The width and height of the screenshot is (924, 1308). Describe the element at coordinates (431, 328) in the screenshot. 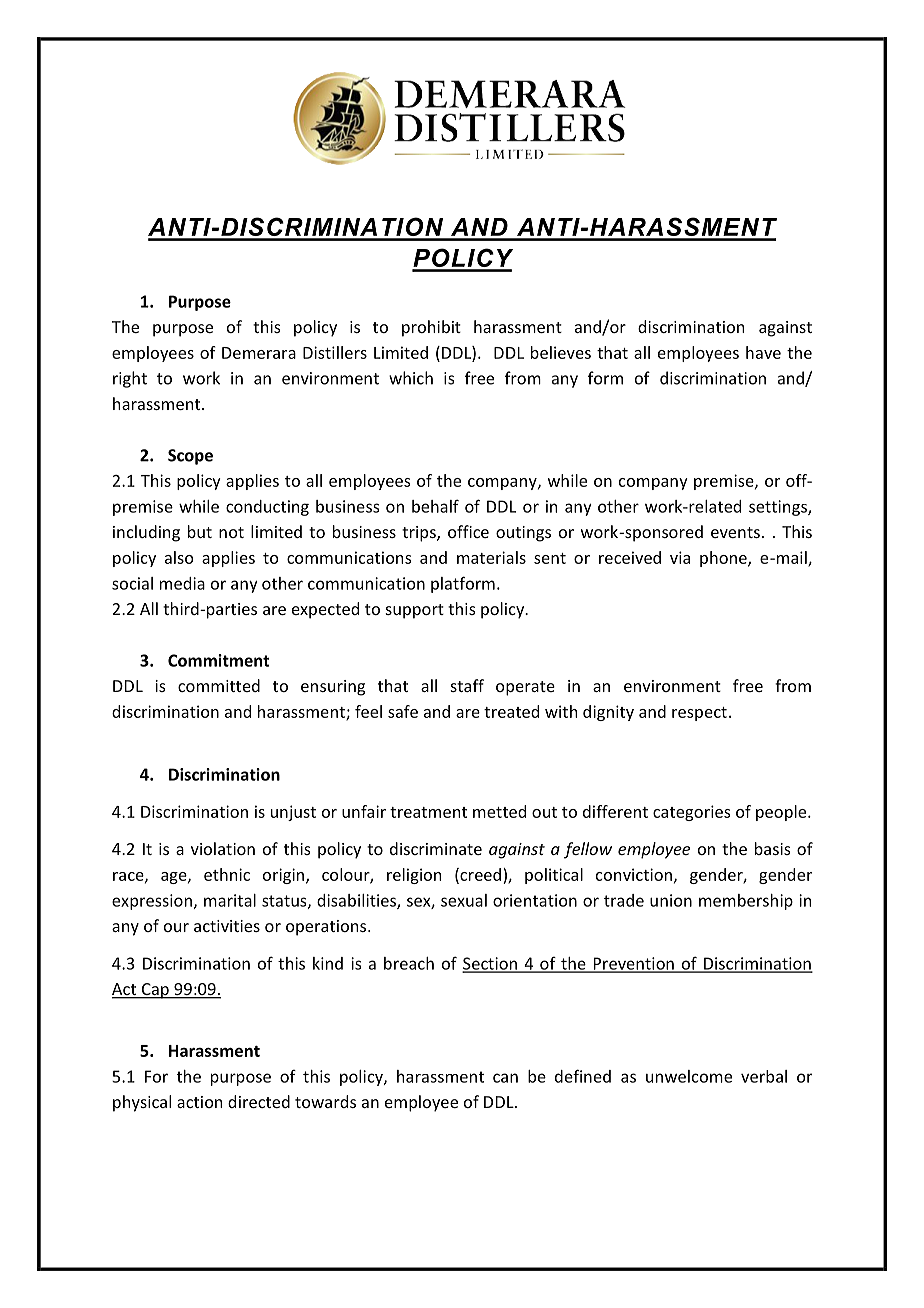

I see `prohibit` at that location.
